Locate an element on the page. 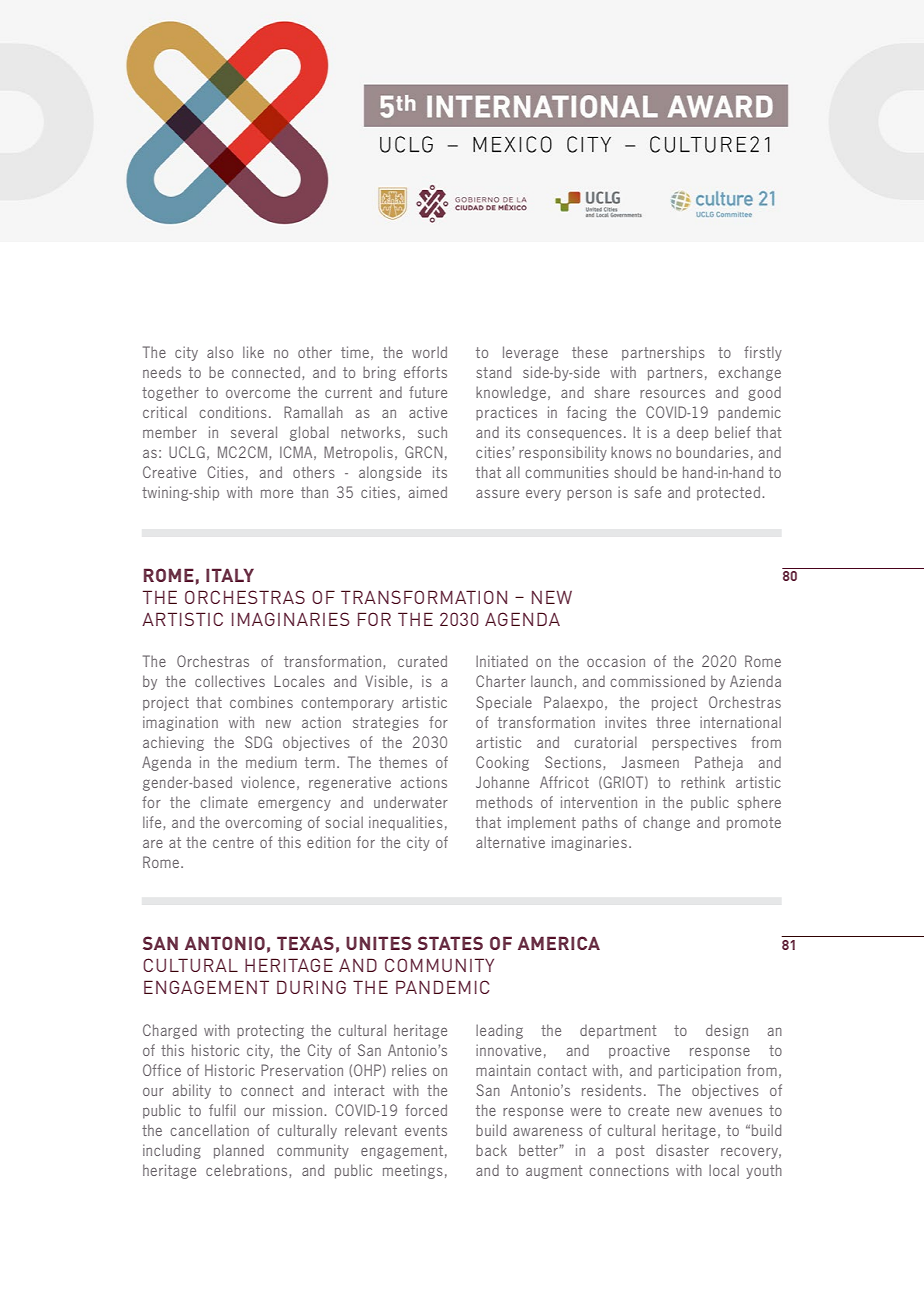 Image resolution: width=924 pixels, height=1308 pixels. perspectives is located at coordinates (694, 743).
